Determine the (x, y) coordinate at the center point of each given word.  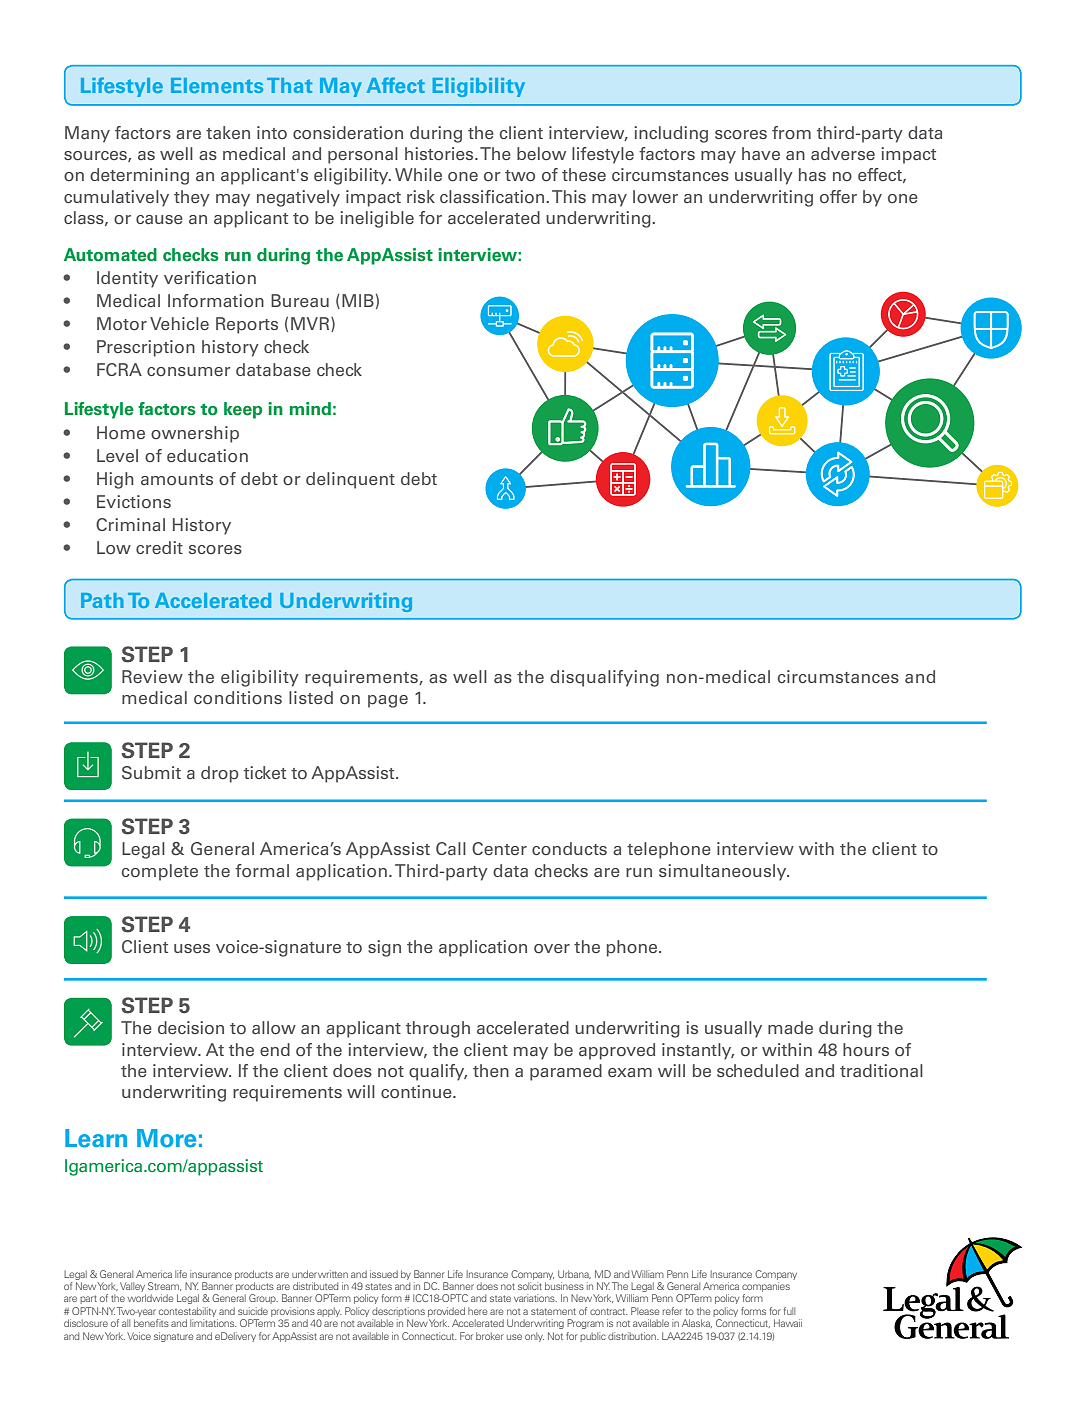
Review (152, 676)
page (388, 701)
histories (440, 154)
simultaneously (724, 872)
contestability (187, 1312)
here (478, 1311)
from (791, 132)
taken (228, 132)
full (789, 1311)
